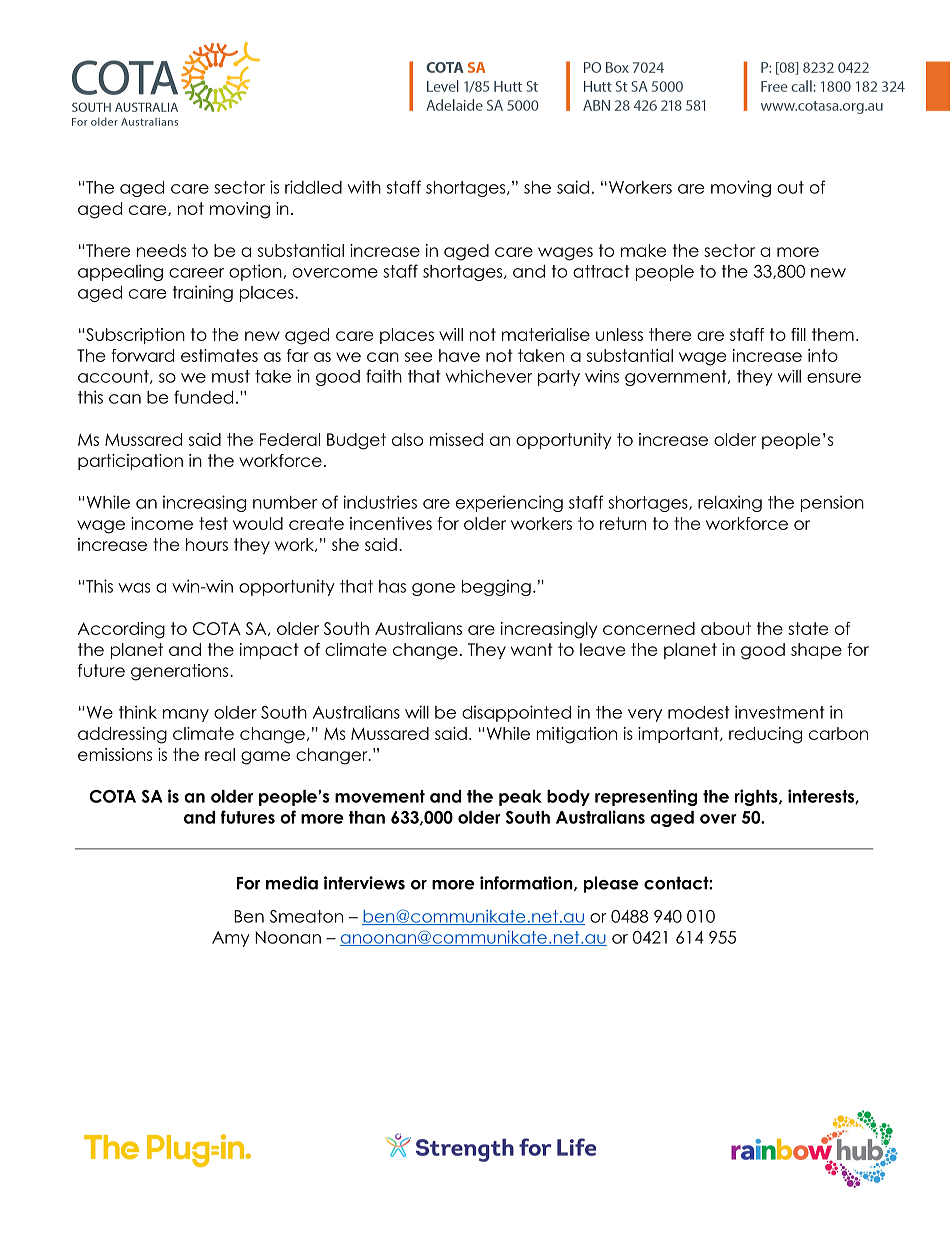 This screenshot has height=1233, width=952. Describe the element at coordinates (207, 544) in the screenshot. I see `hours` at that location.
